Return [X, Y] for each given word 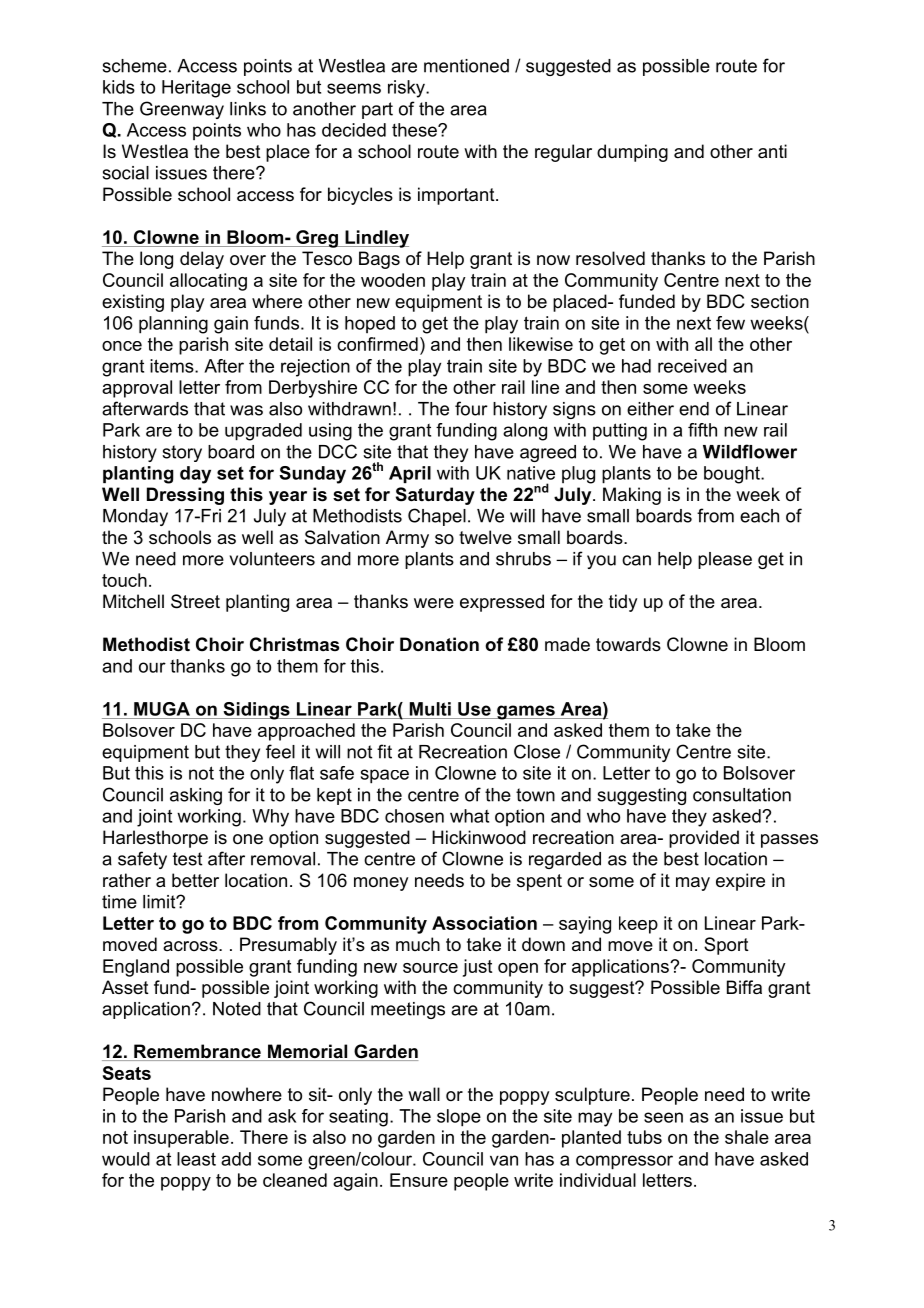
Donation [439, 644]
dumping [632, 153]
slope [459, 1118]
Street [195, 601]
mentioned [466, 66]
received [692, 366]
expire [740, 882]
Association [484, 923]
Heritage [196, 89]
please [725, 560]
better [195, 880]
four [471, 408]
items [173, 366]
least [196, 1159]
